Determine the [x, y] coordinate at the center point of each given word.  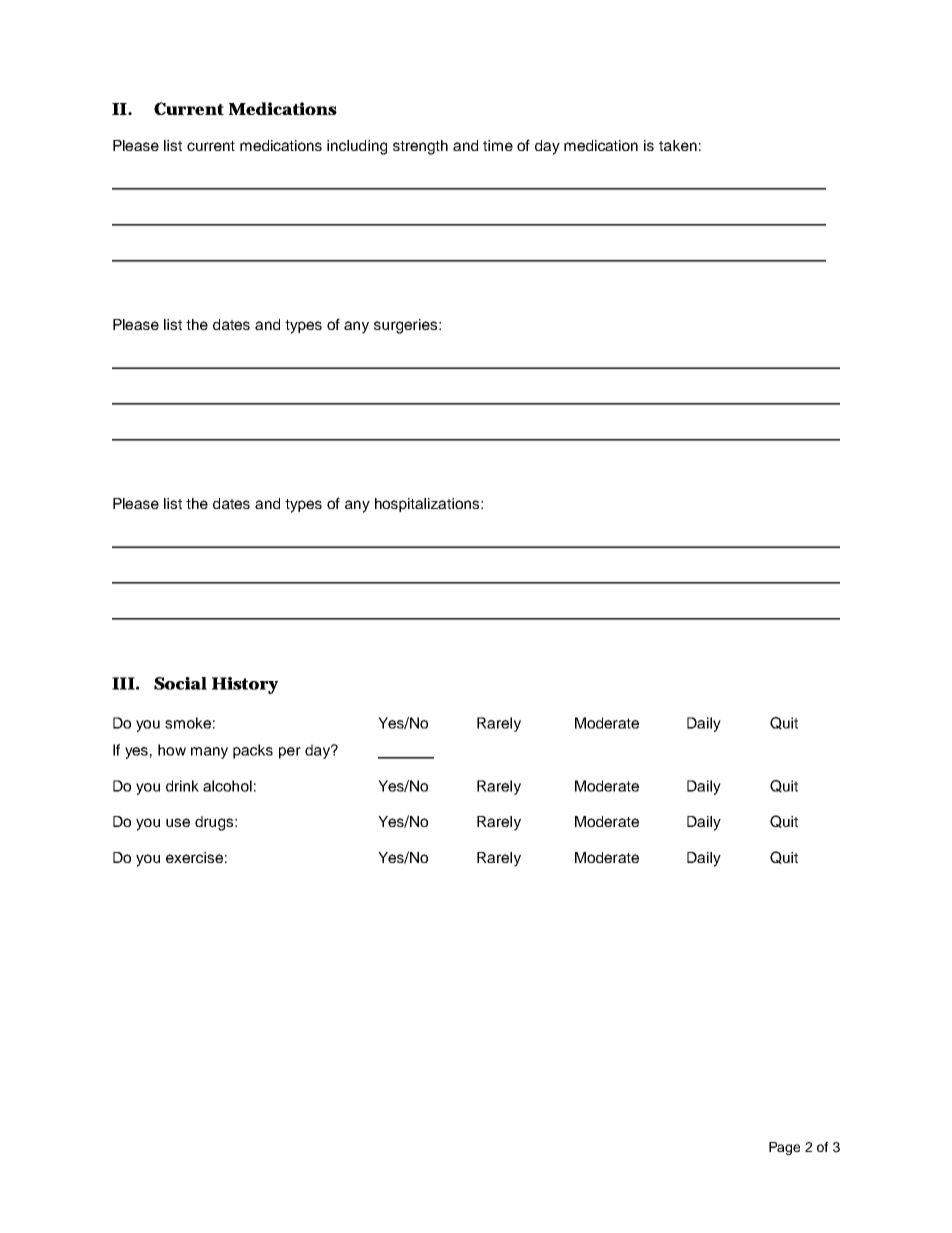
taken [678, 145]
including [357, 147]
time [498, 145]
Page [784, 1148]
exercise [194, 857]
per [290, 753]
